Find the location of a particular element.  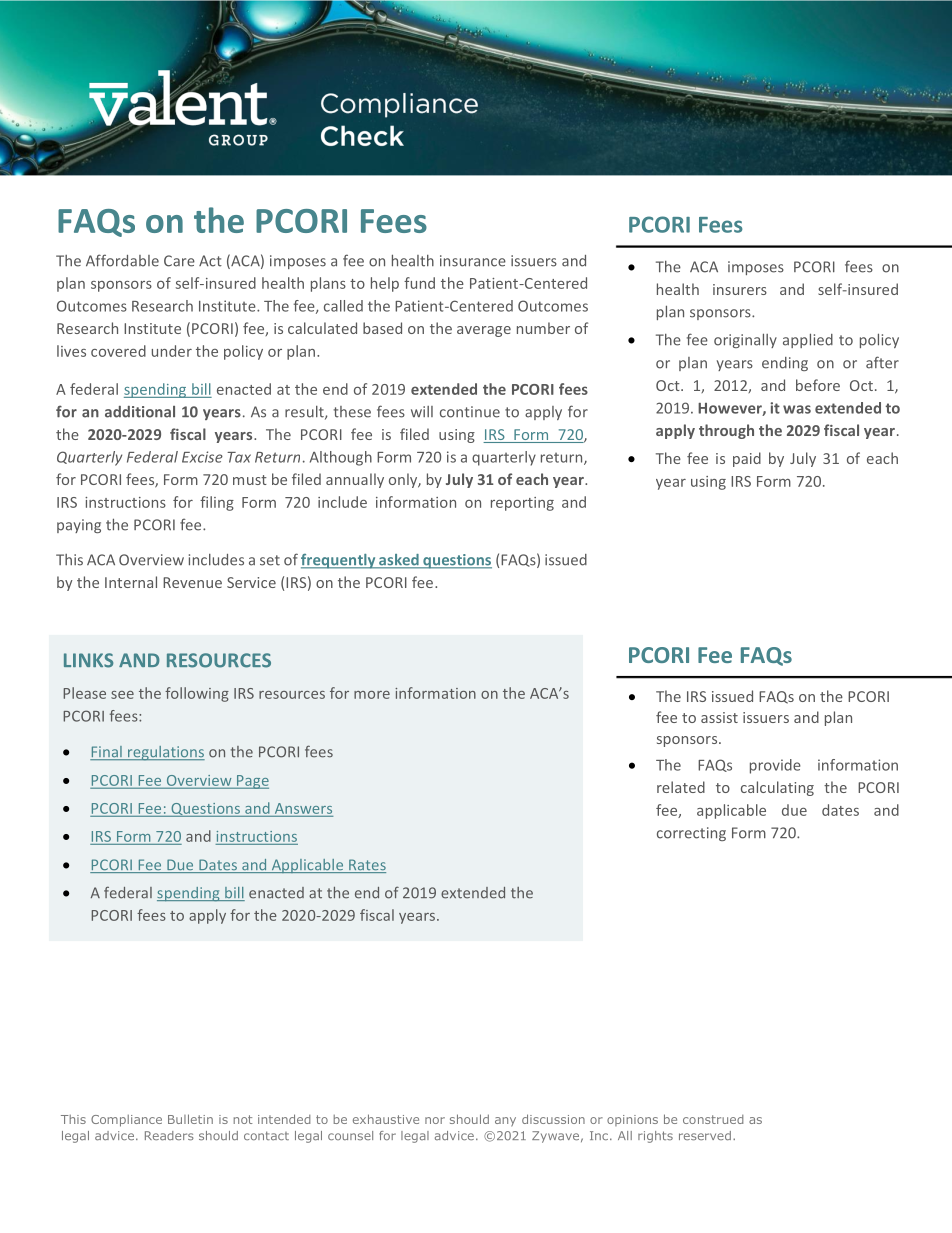

paid is located at coordinates (747, 459).
